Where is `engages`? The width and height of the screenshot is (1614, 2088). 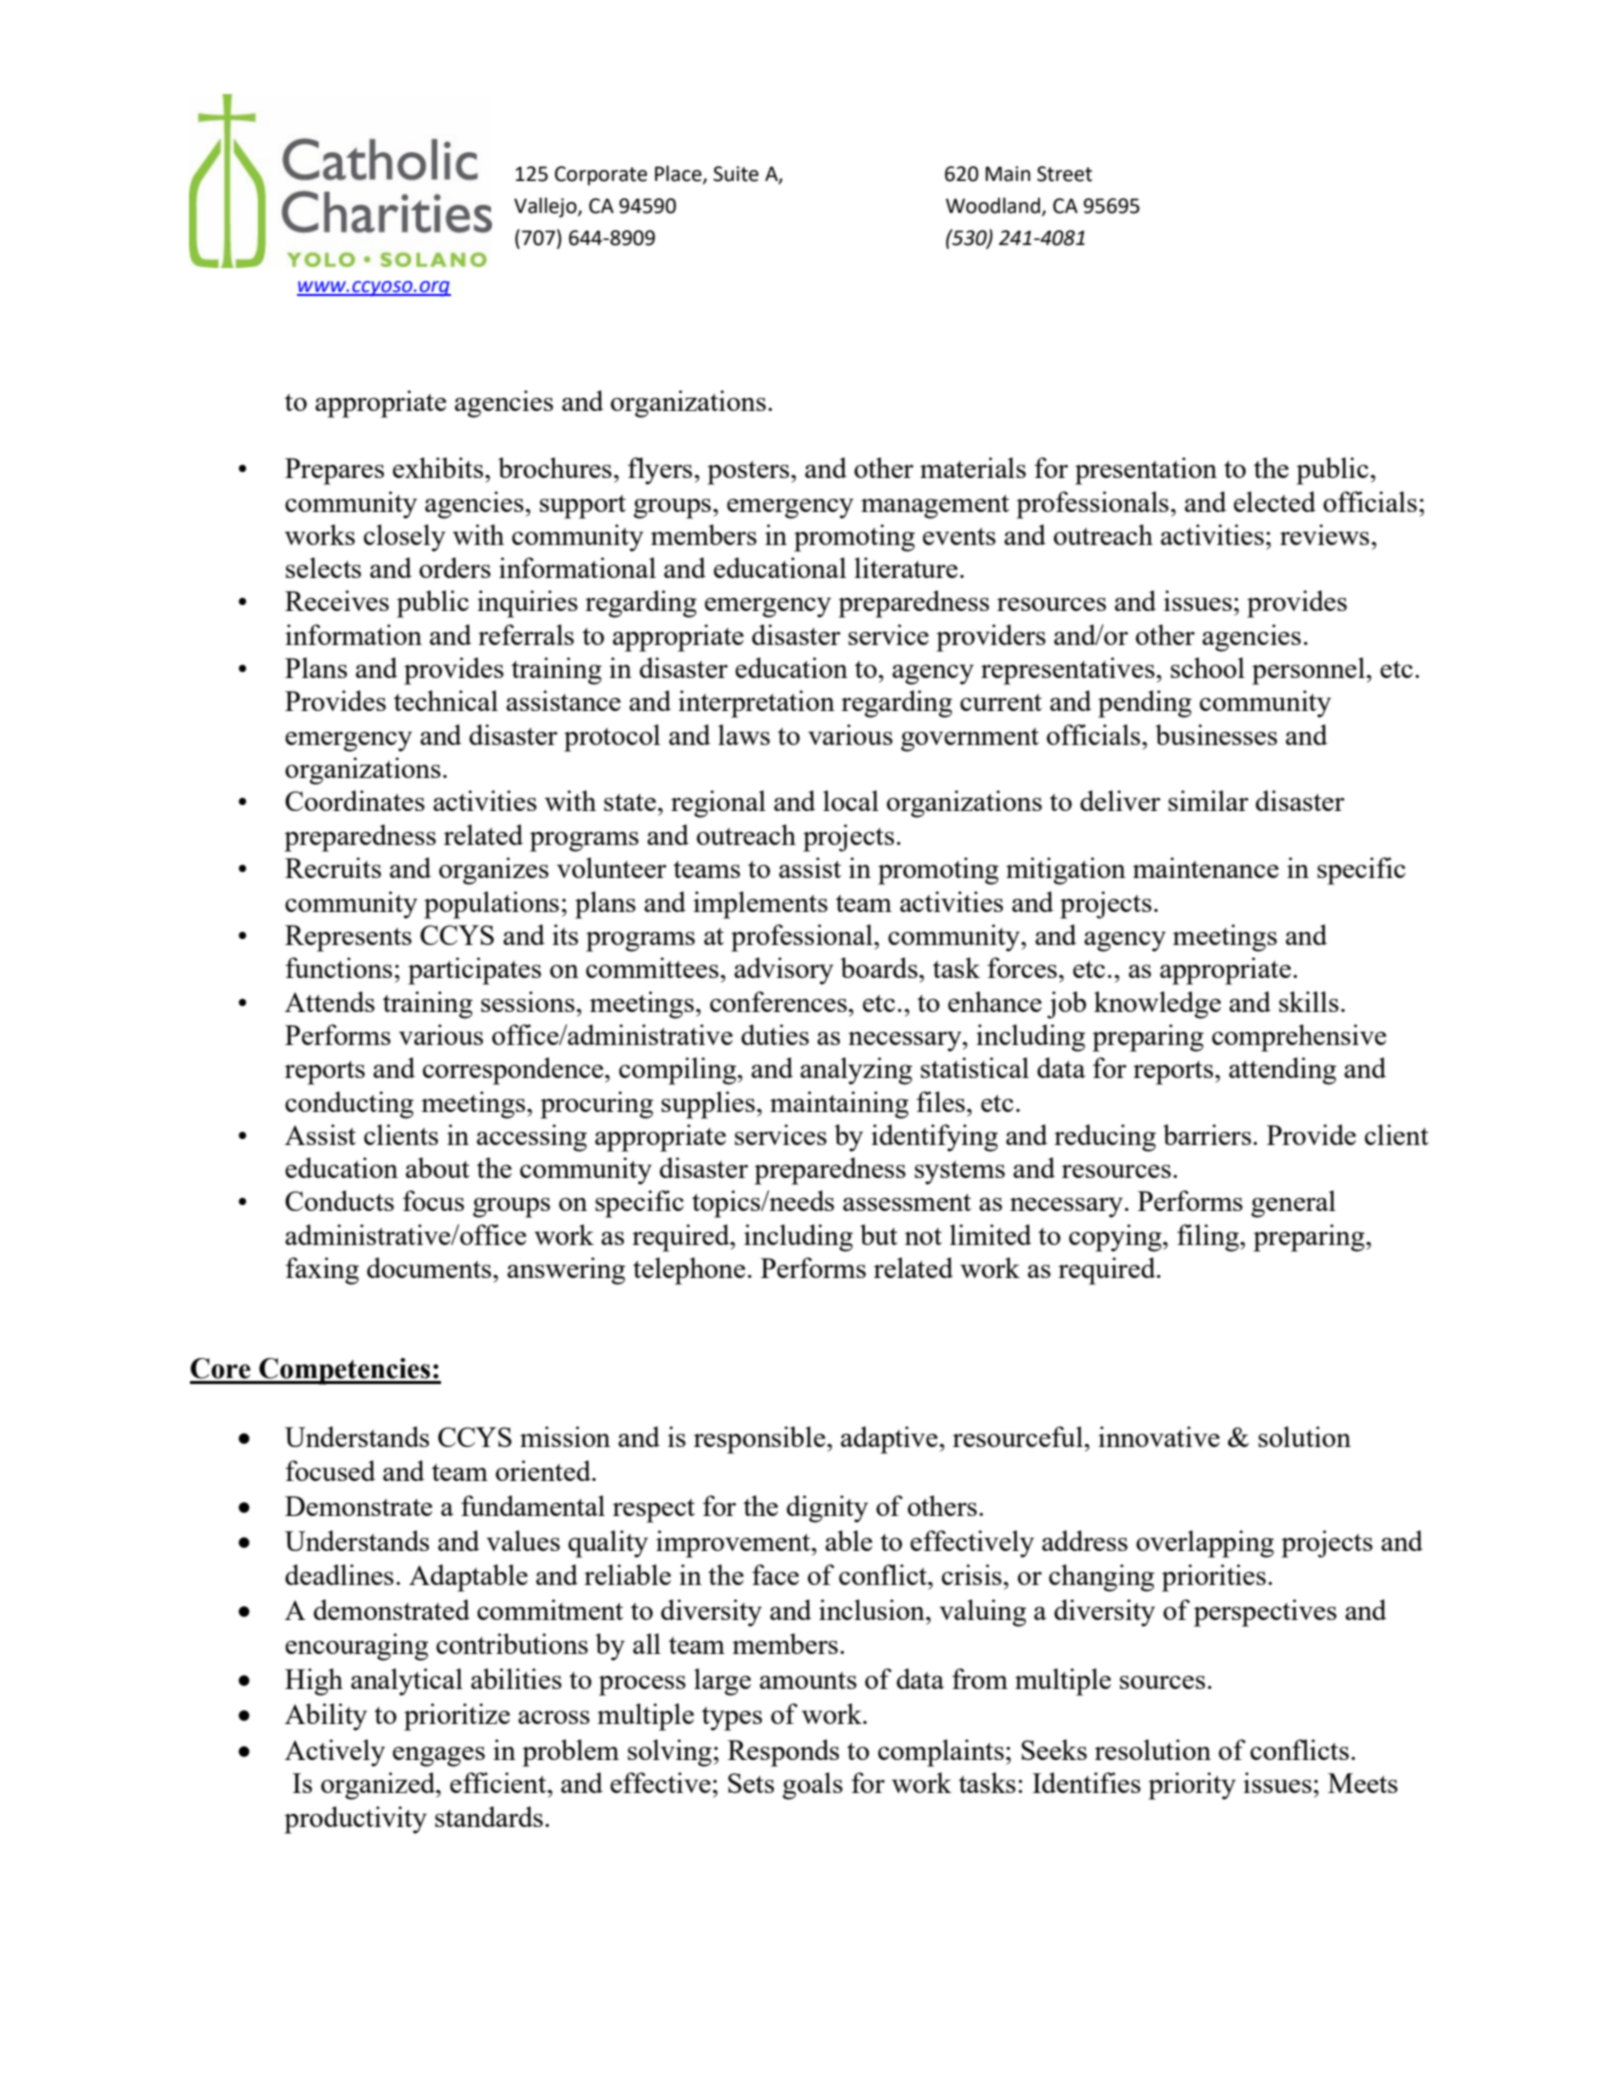 engages is located at coordinates (439, 1756).
